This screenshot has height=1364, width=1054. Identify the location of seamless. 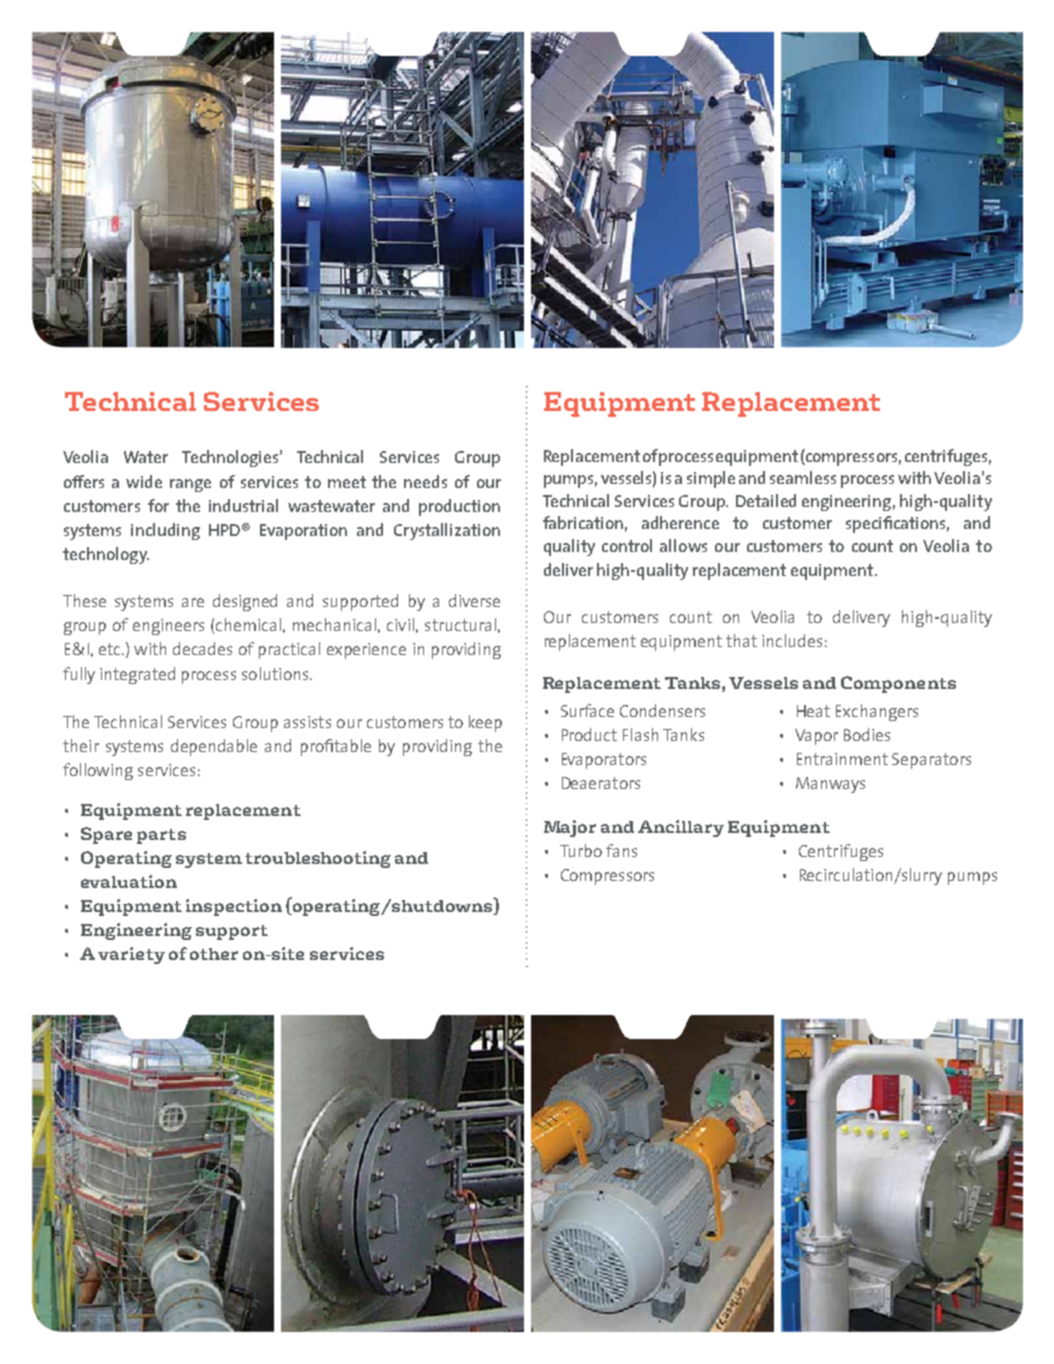
(803, 477).
